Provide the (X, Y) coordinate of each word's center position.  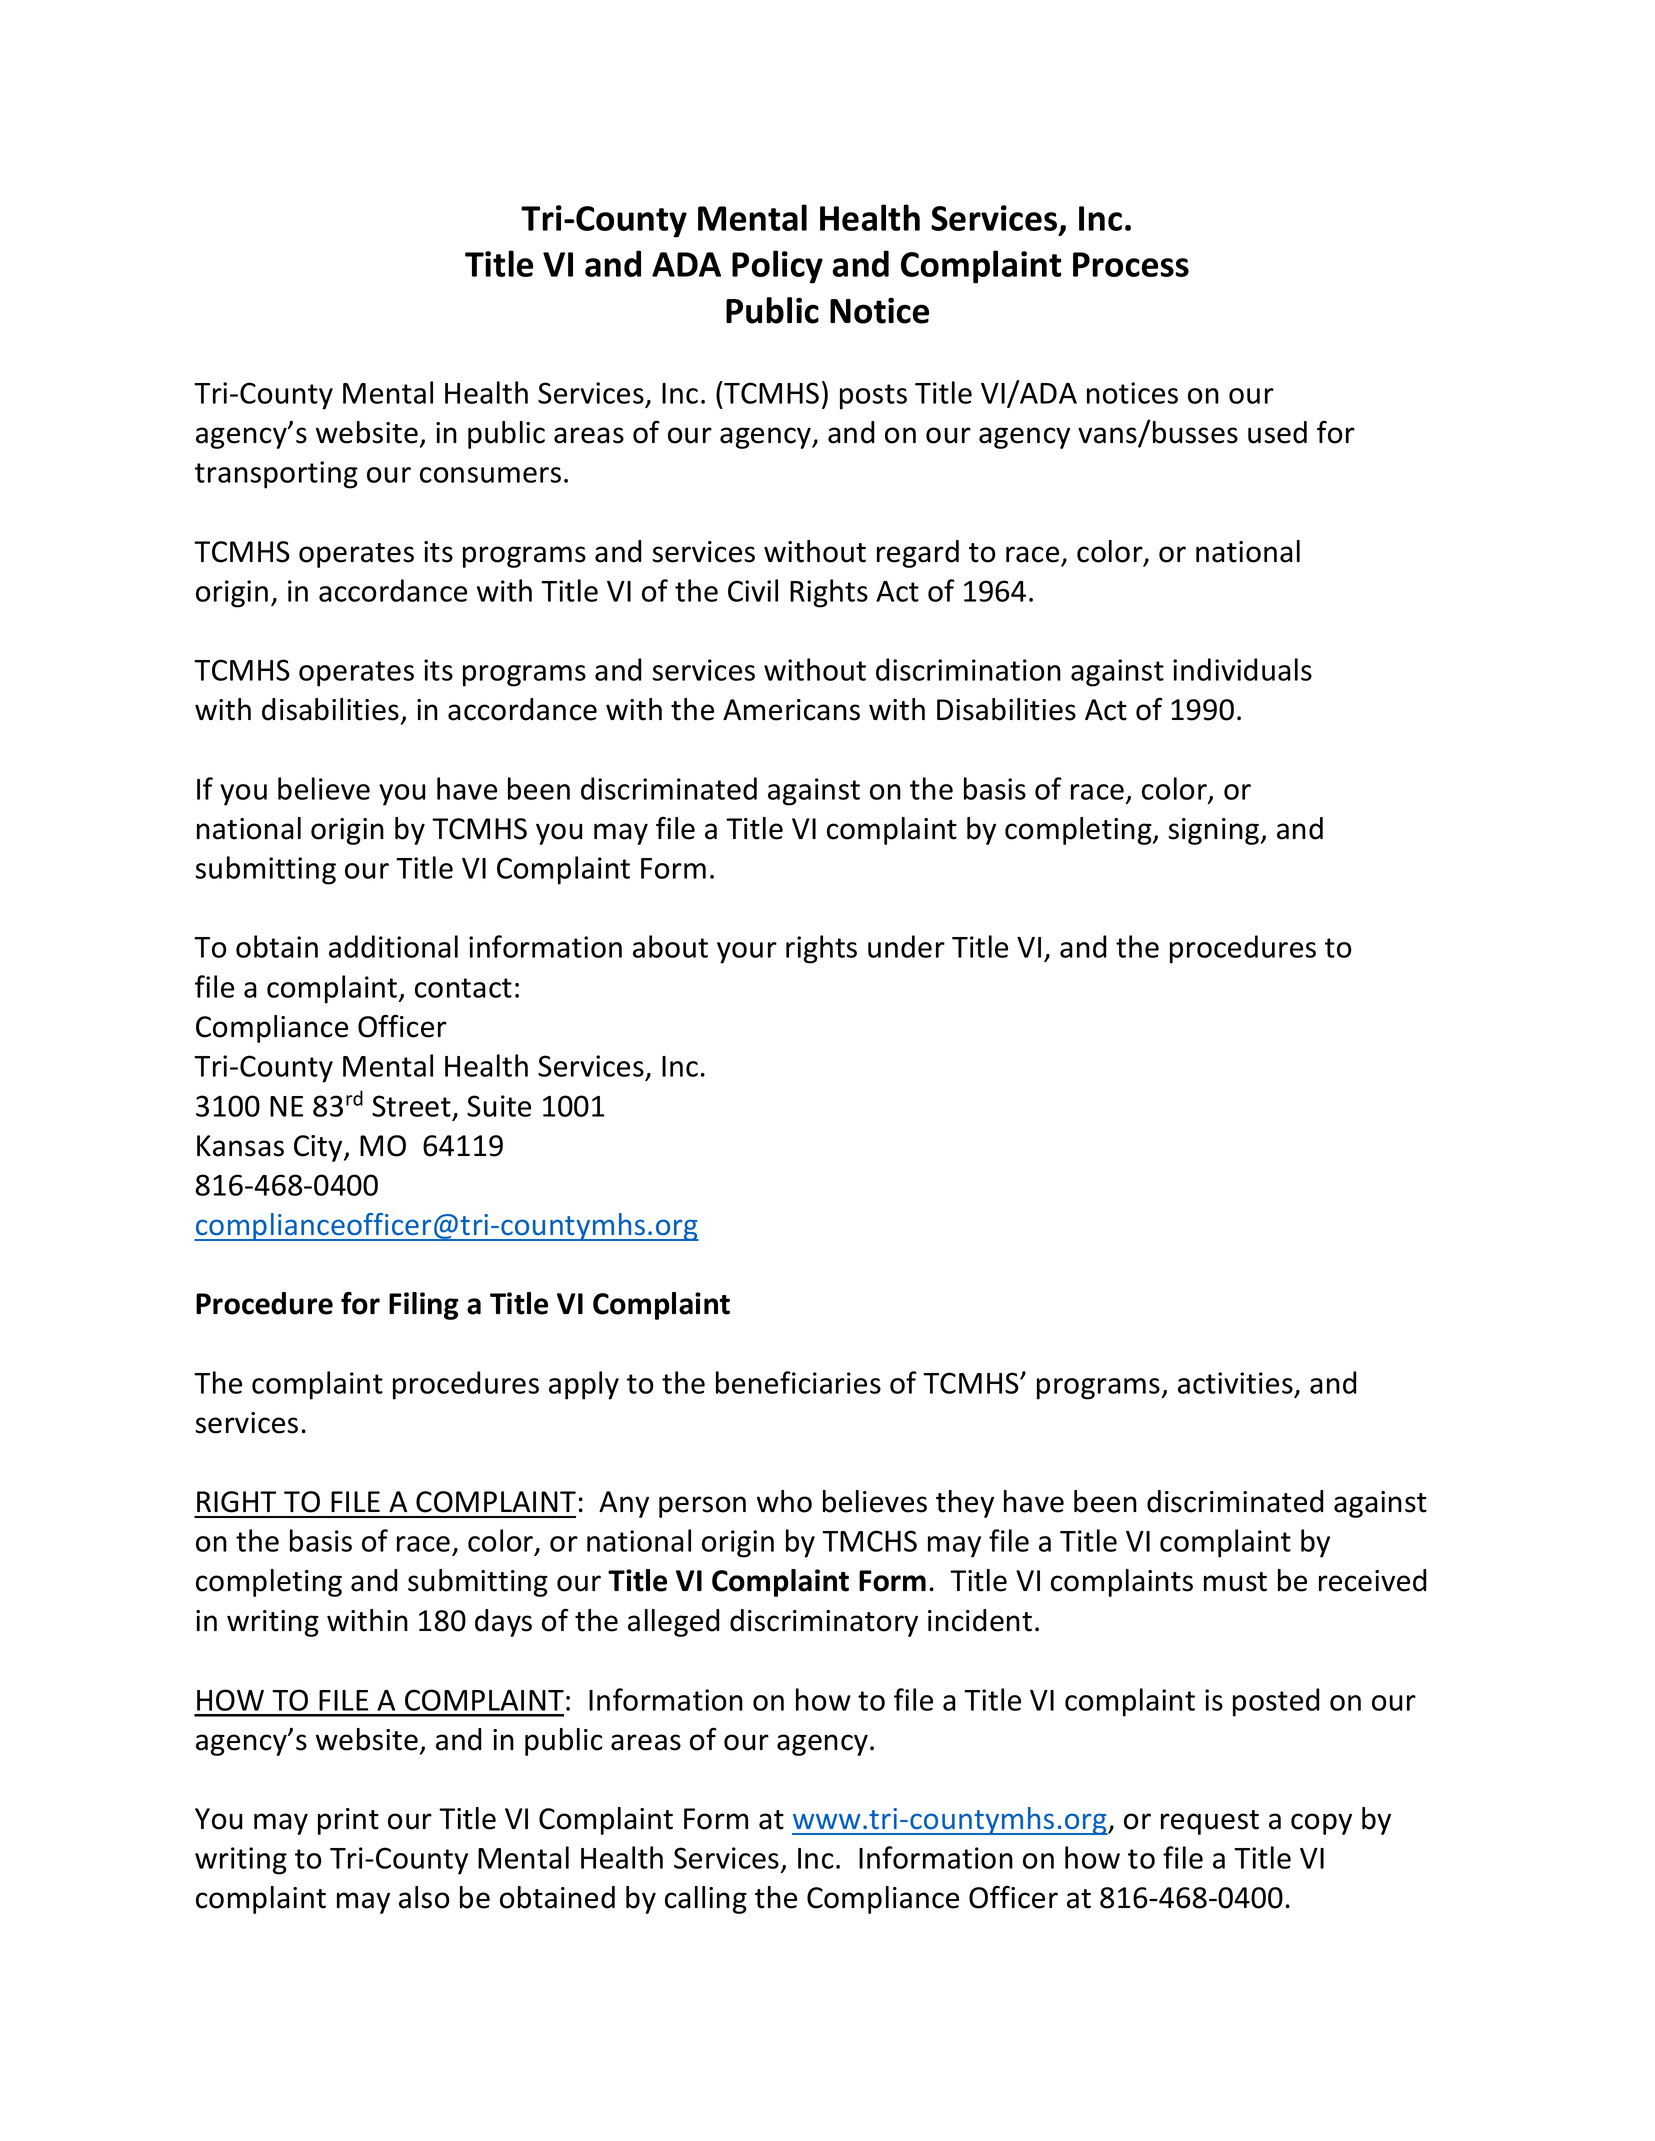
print (348, 1821)
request (1210, 1822)
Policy (777, 267)
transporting (276, 475)
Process (1131, 264)
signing (1215, 831)
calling (706, 1900)
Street (411, 1106)
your (747, 953)
